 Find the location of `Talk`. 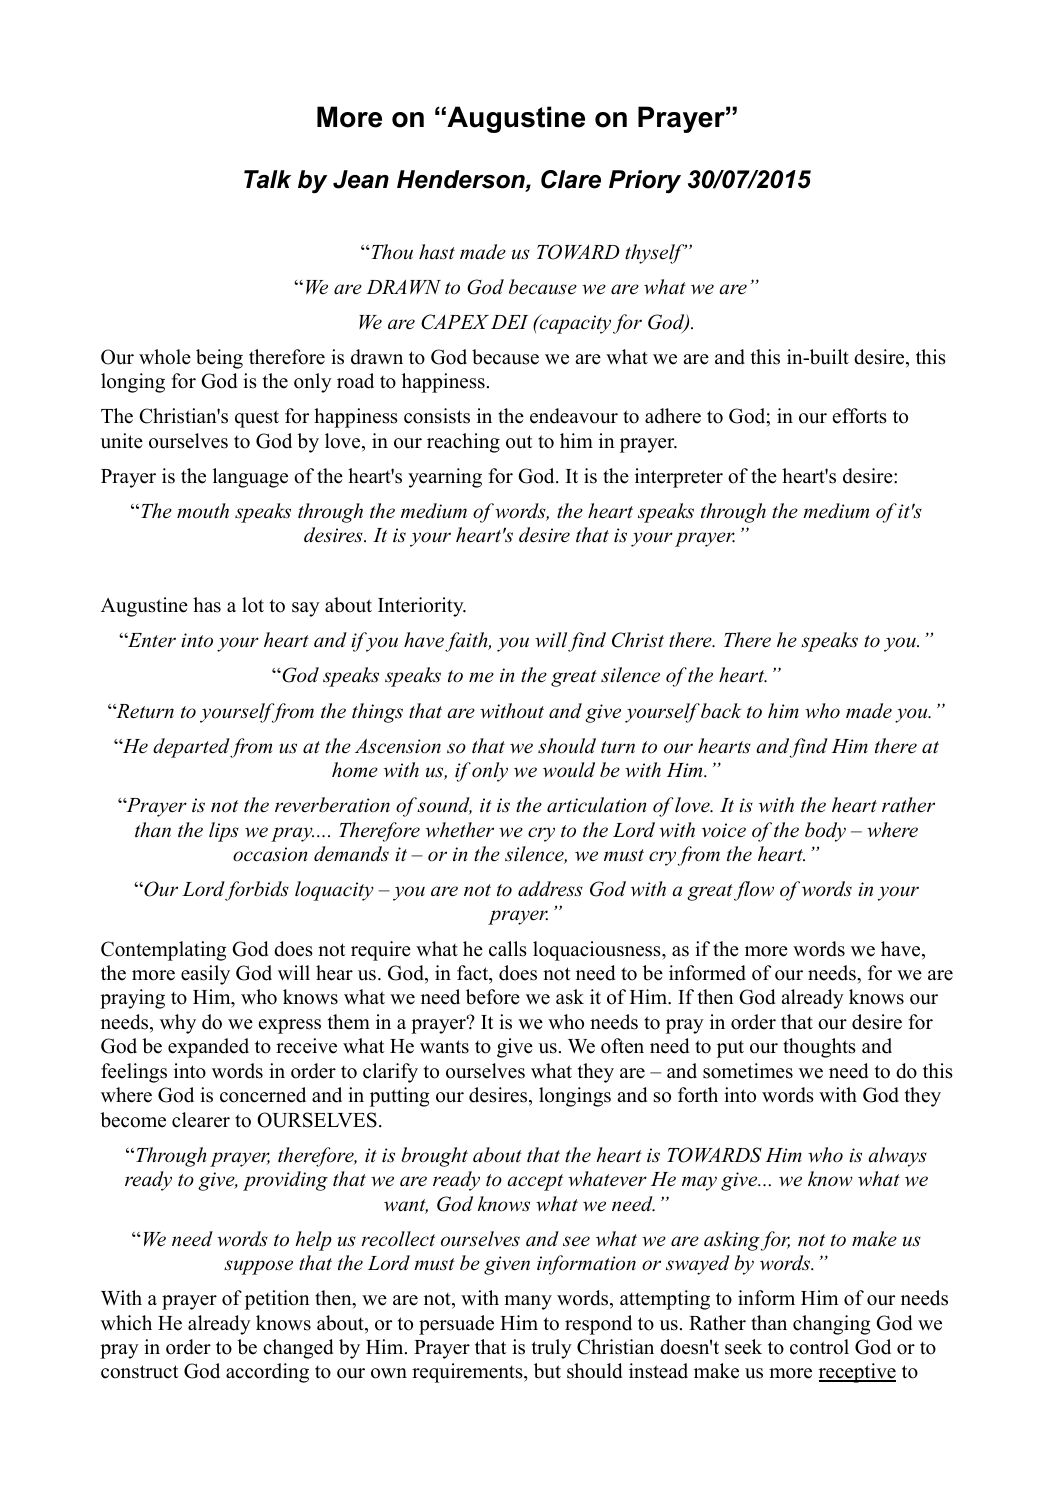

Talk is located at coordinates (267, 179).
